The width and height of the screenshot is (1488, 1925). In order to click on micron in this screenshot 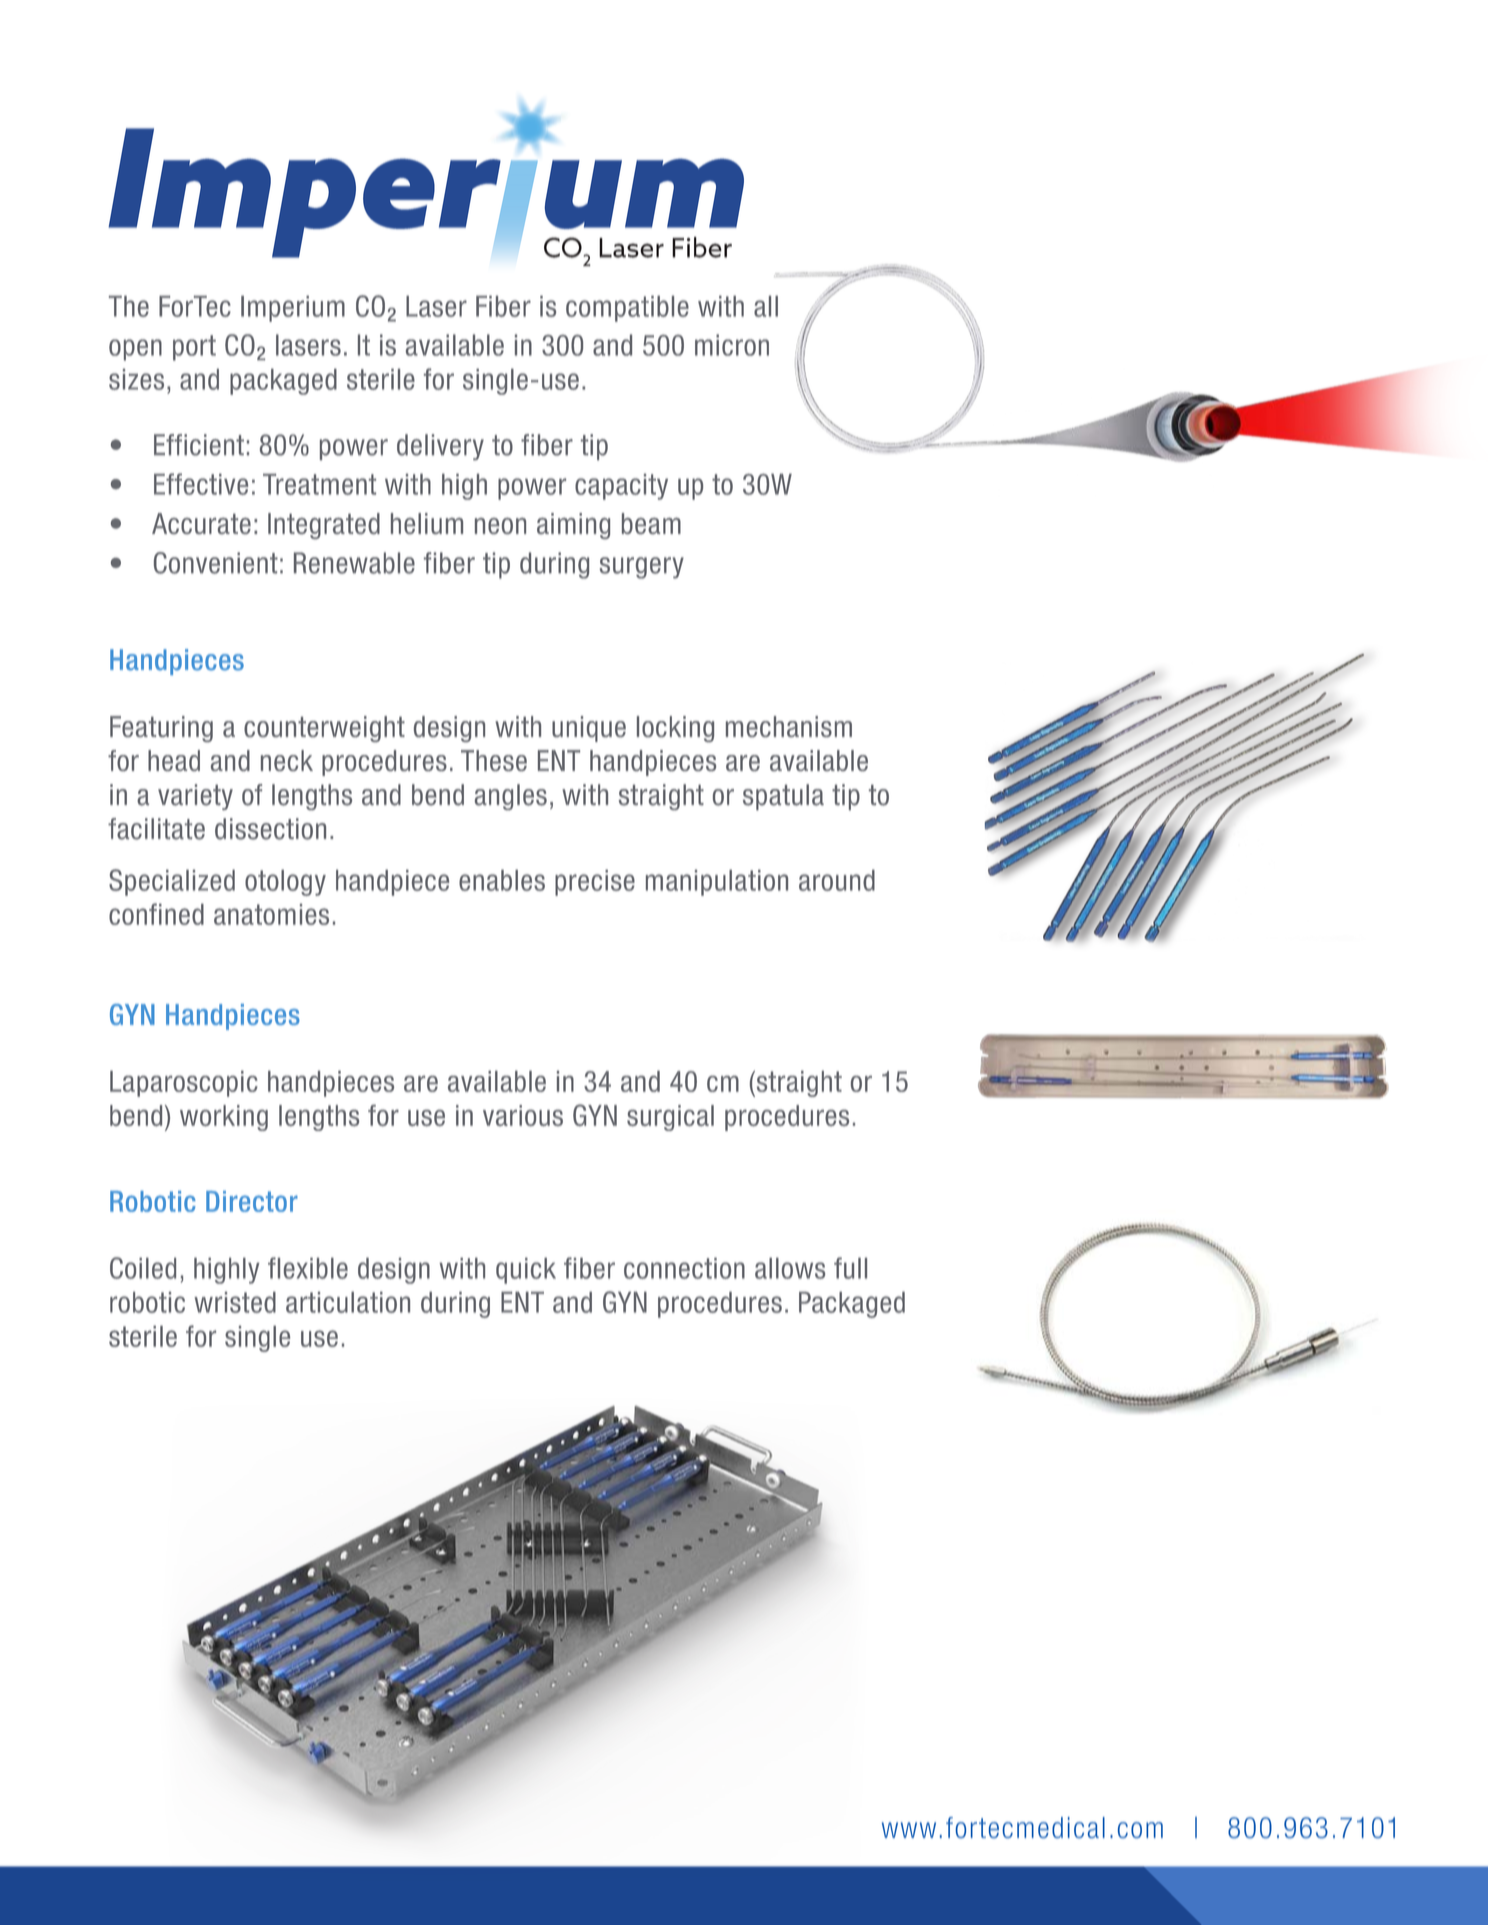, I will do `click(732, 345)`.
